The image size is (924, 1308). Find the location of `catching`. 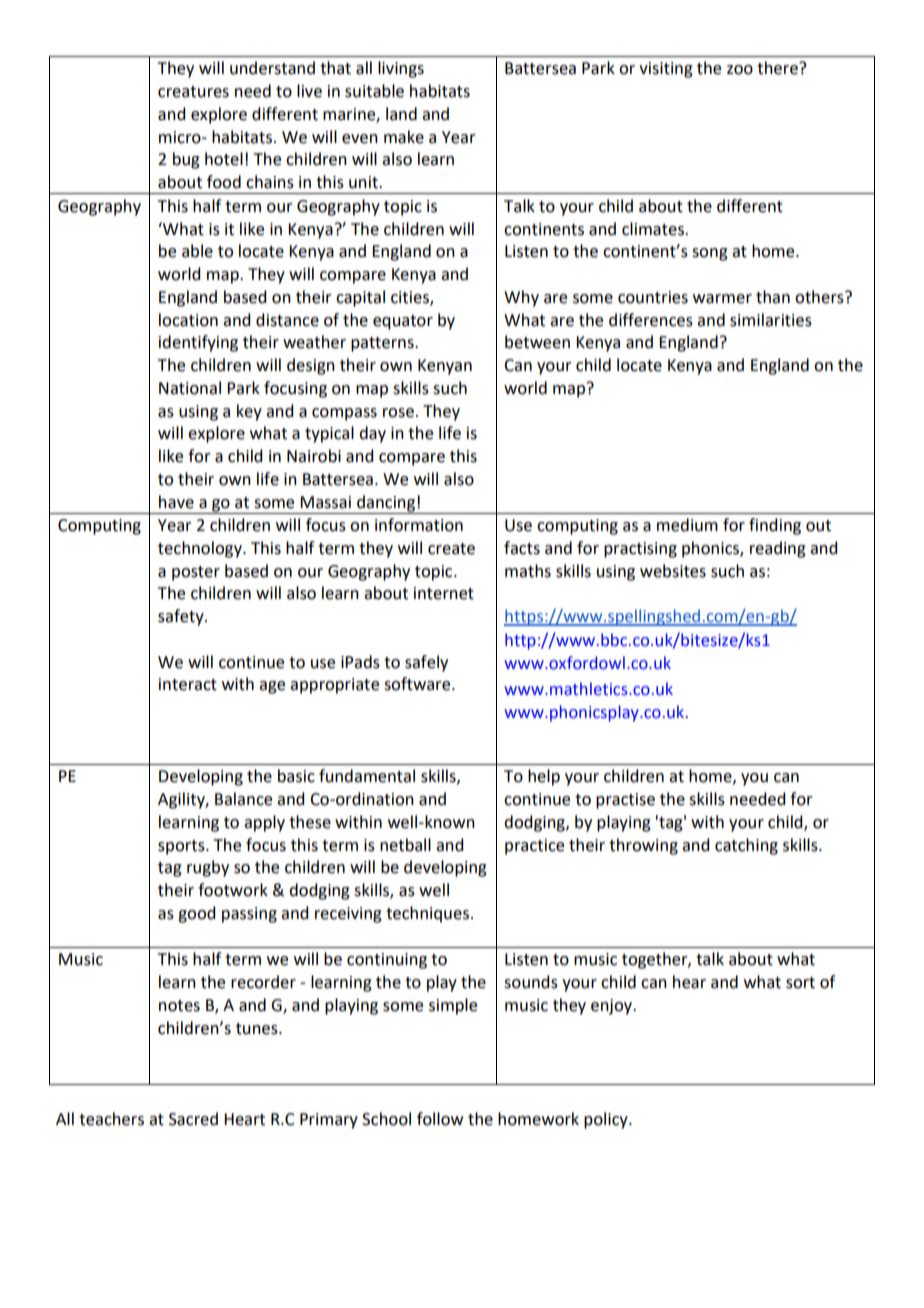

catching is located at coordinates (746, 846).
